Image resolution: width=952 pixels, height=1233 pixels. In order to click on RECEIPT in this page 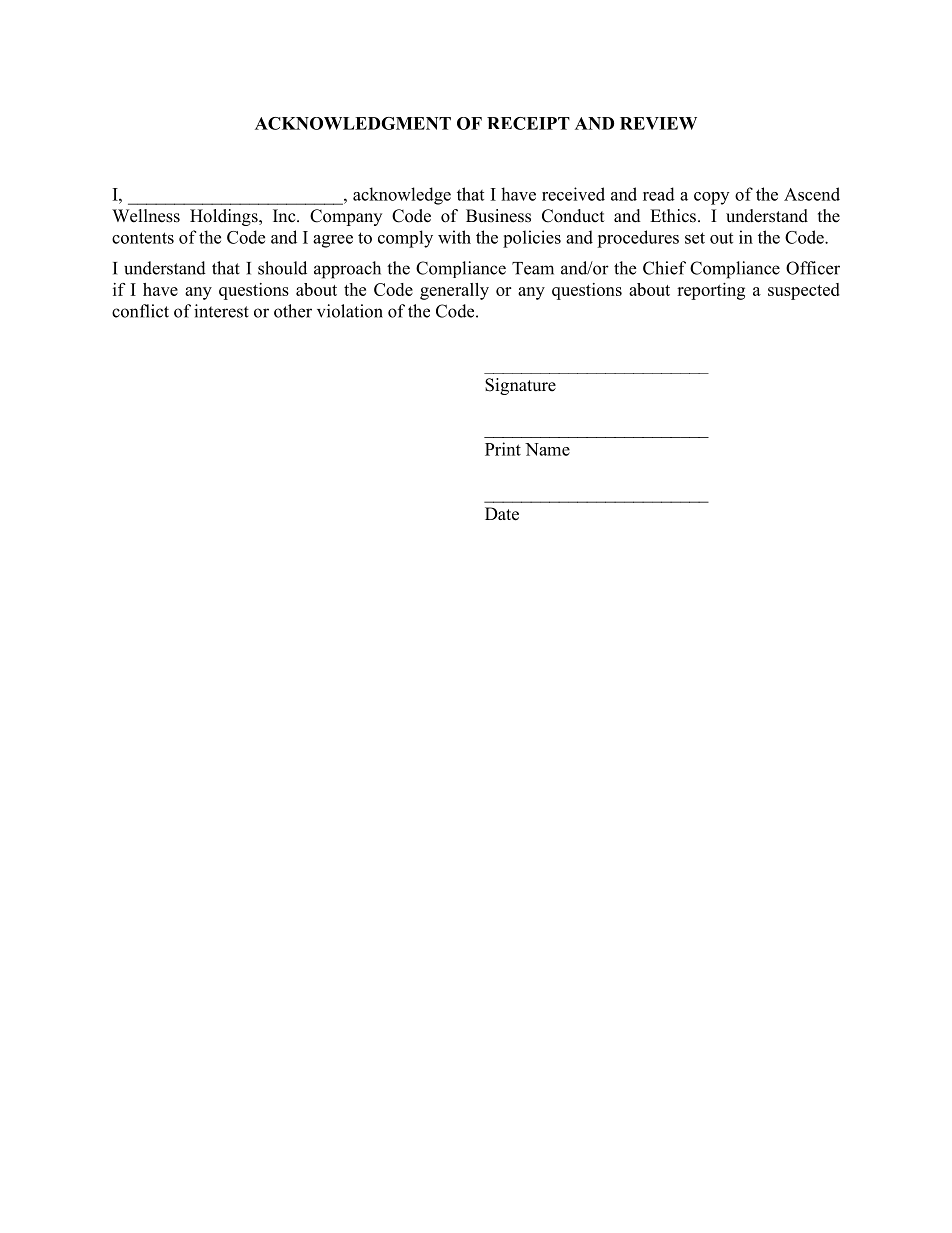, I will do `click(528, 123)`.
